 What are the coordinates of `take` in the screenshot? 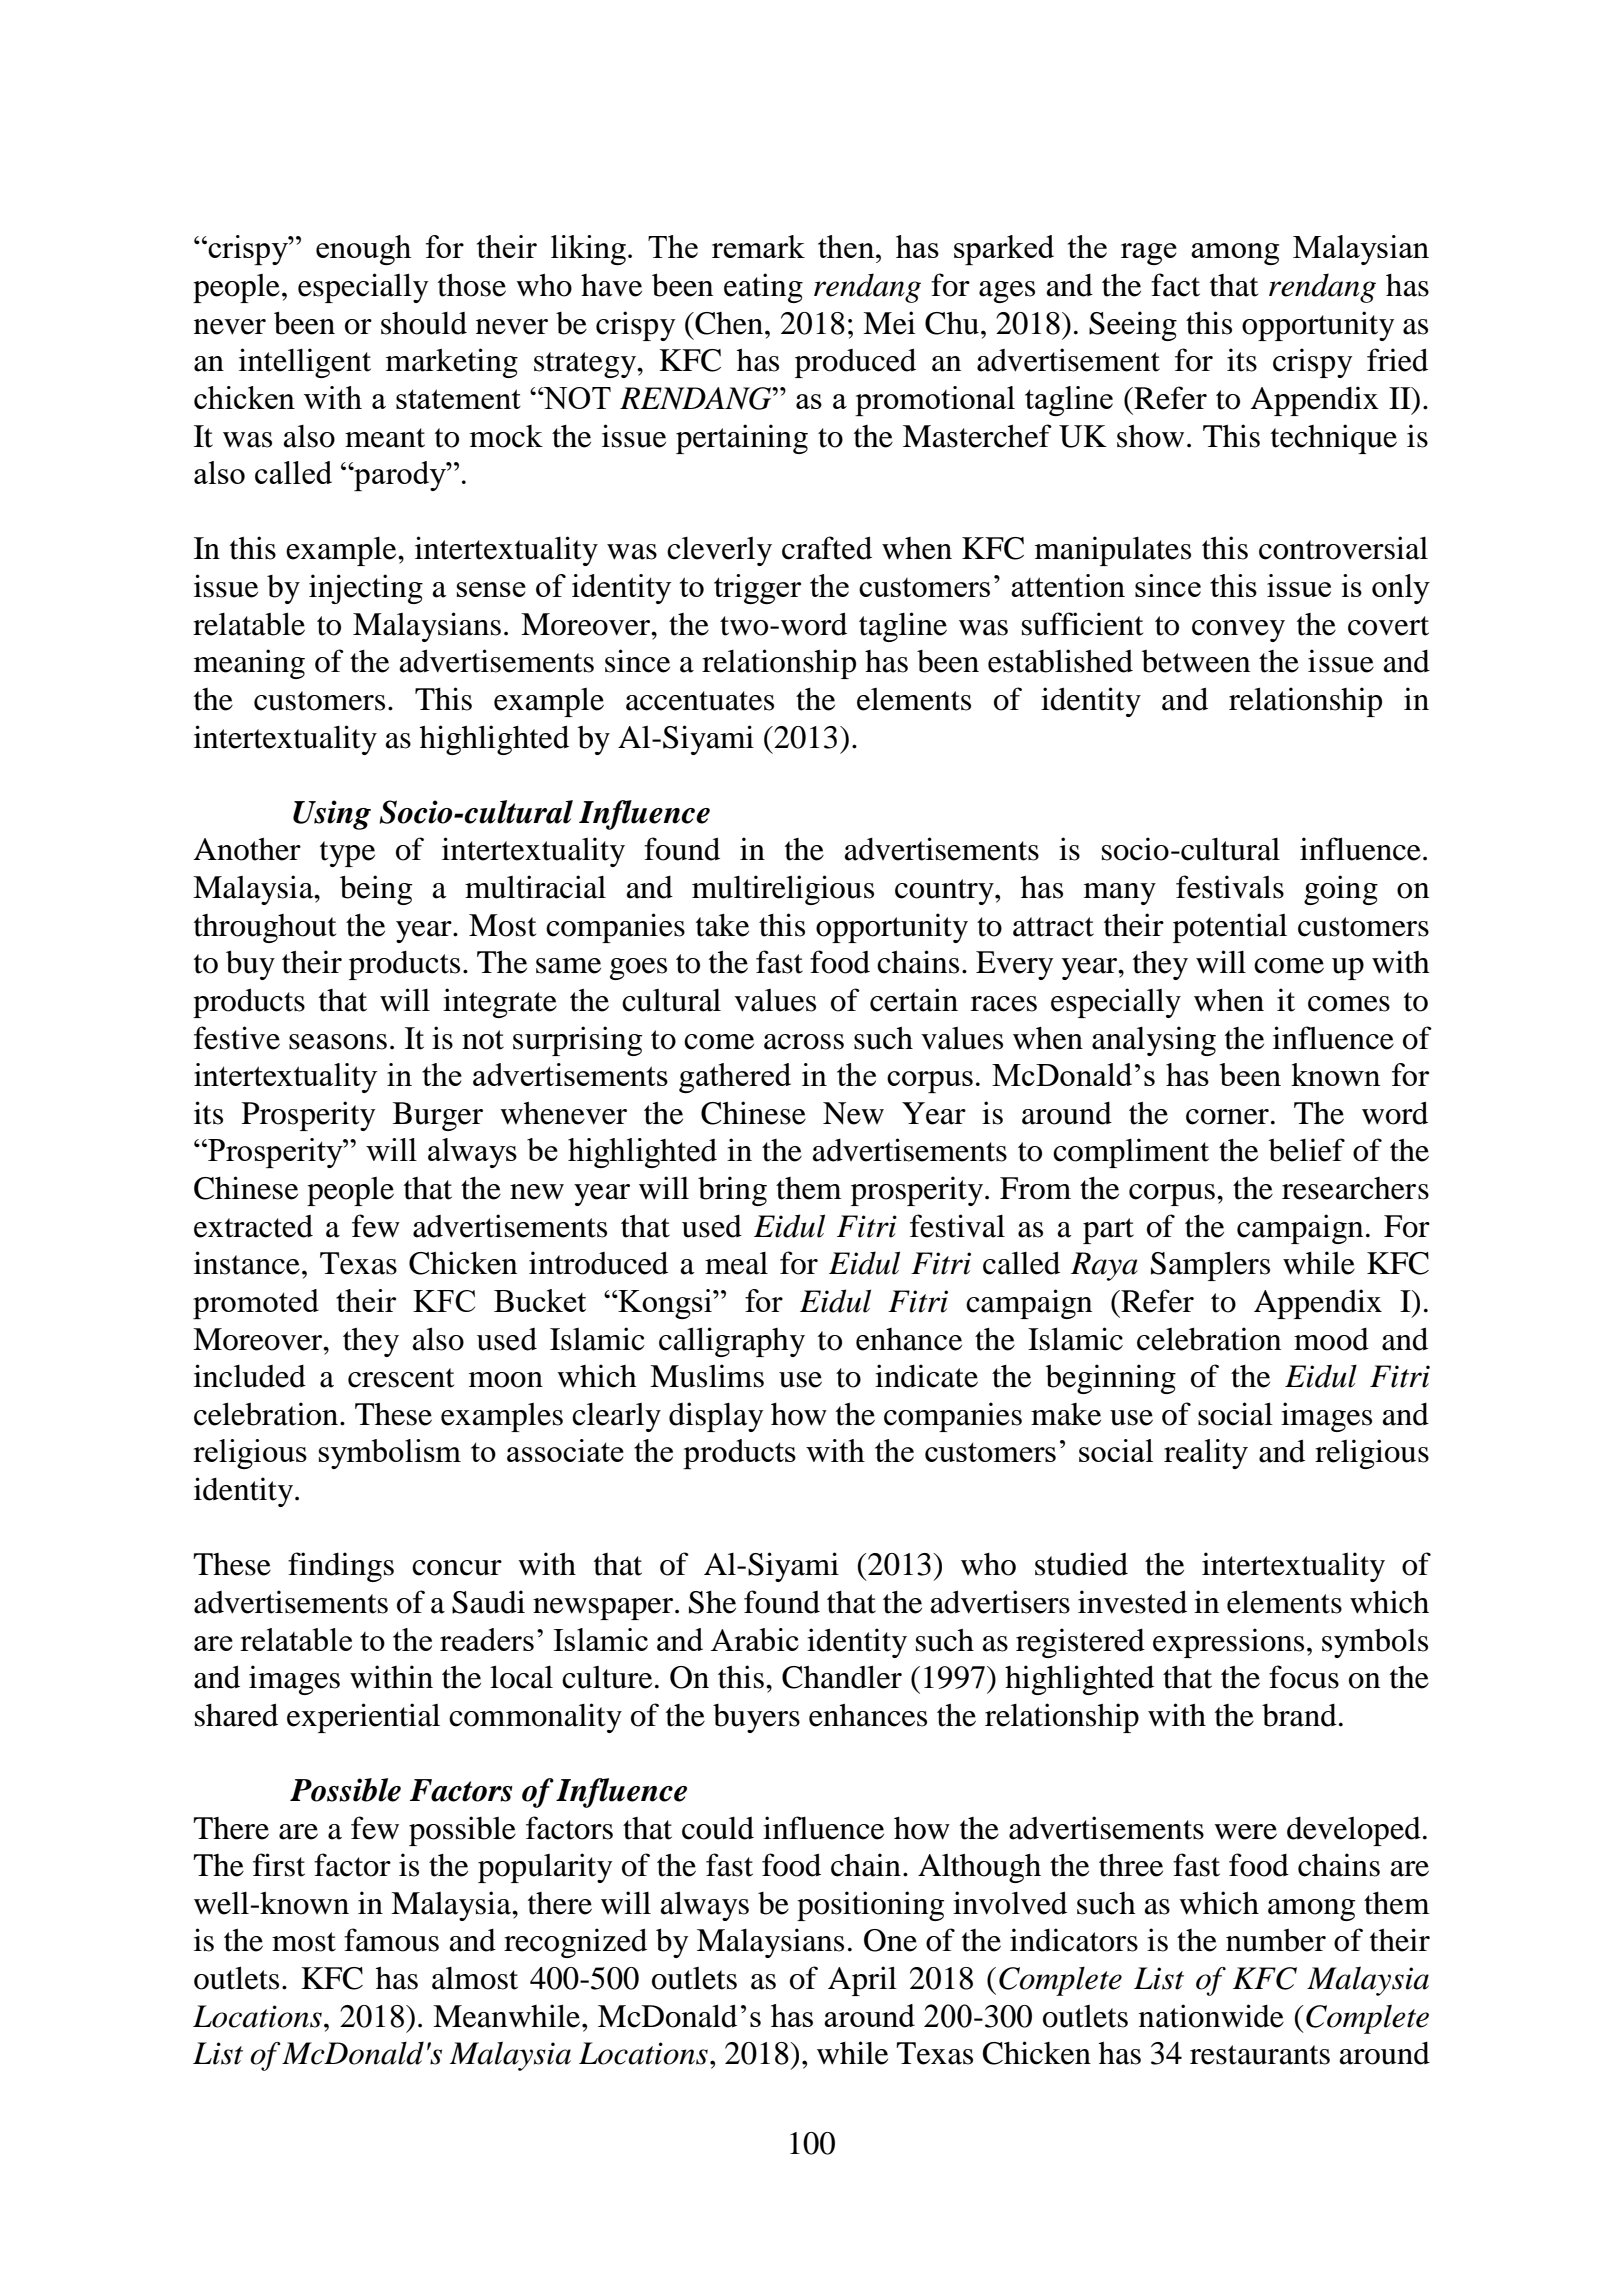 It's located at (722, 925).
